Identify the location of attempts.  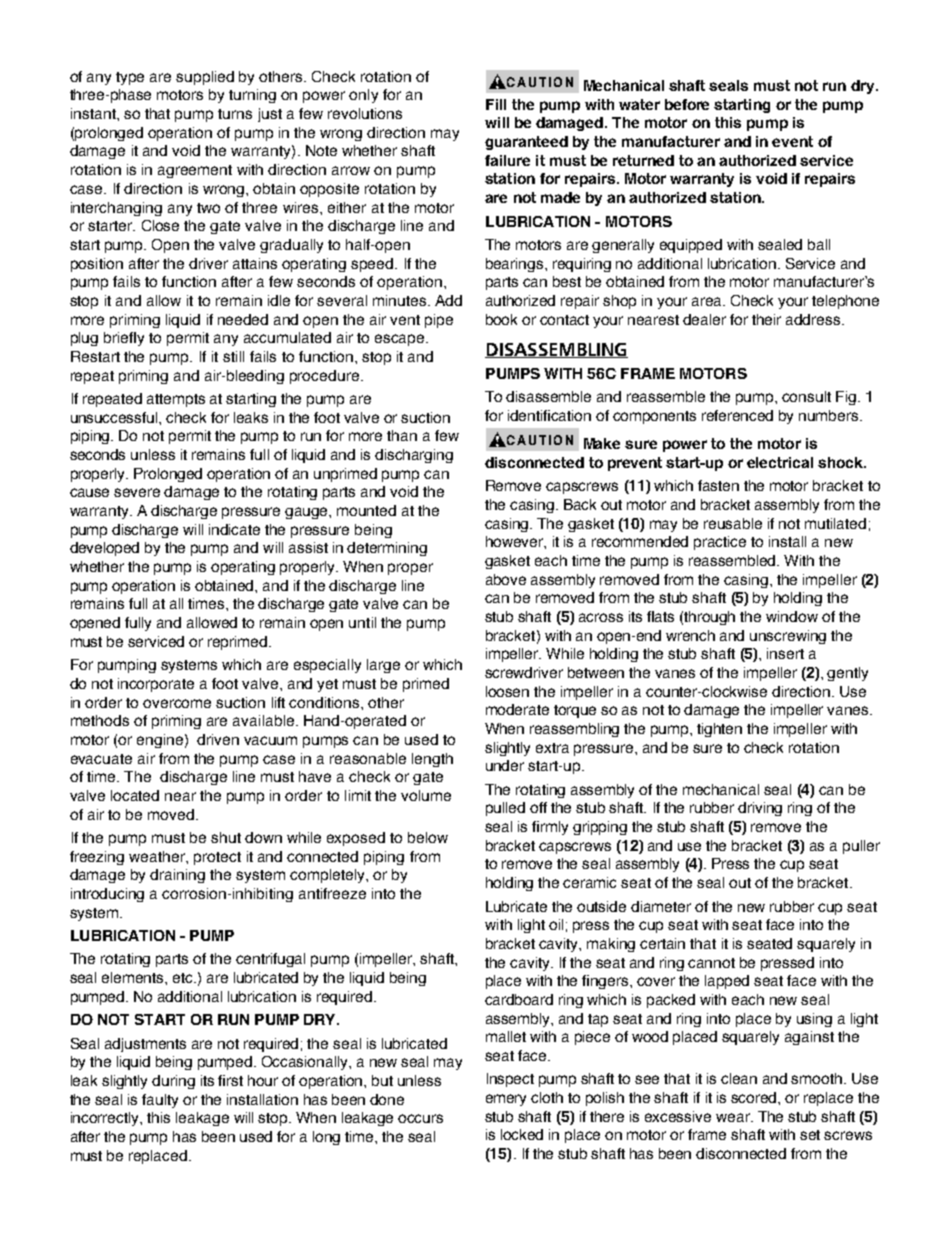
(176, 400).
